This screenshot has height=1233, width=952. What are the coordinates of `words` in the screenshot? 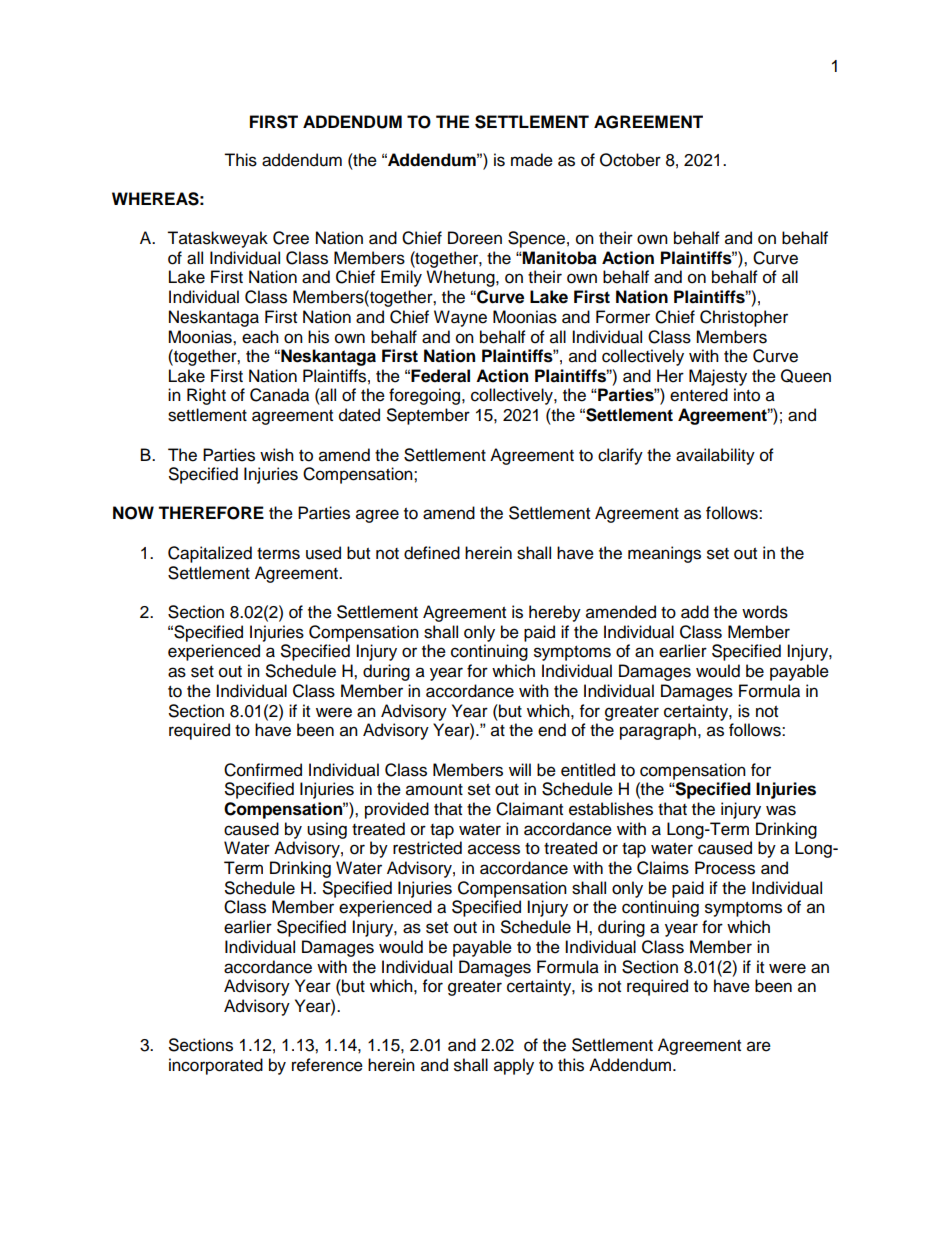 It's located at (765, 612).
